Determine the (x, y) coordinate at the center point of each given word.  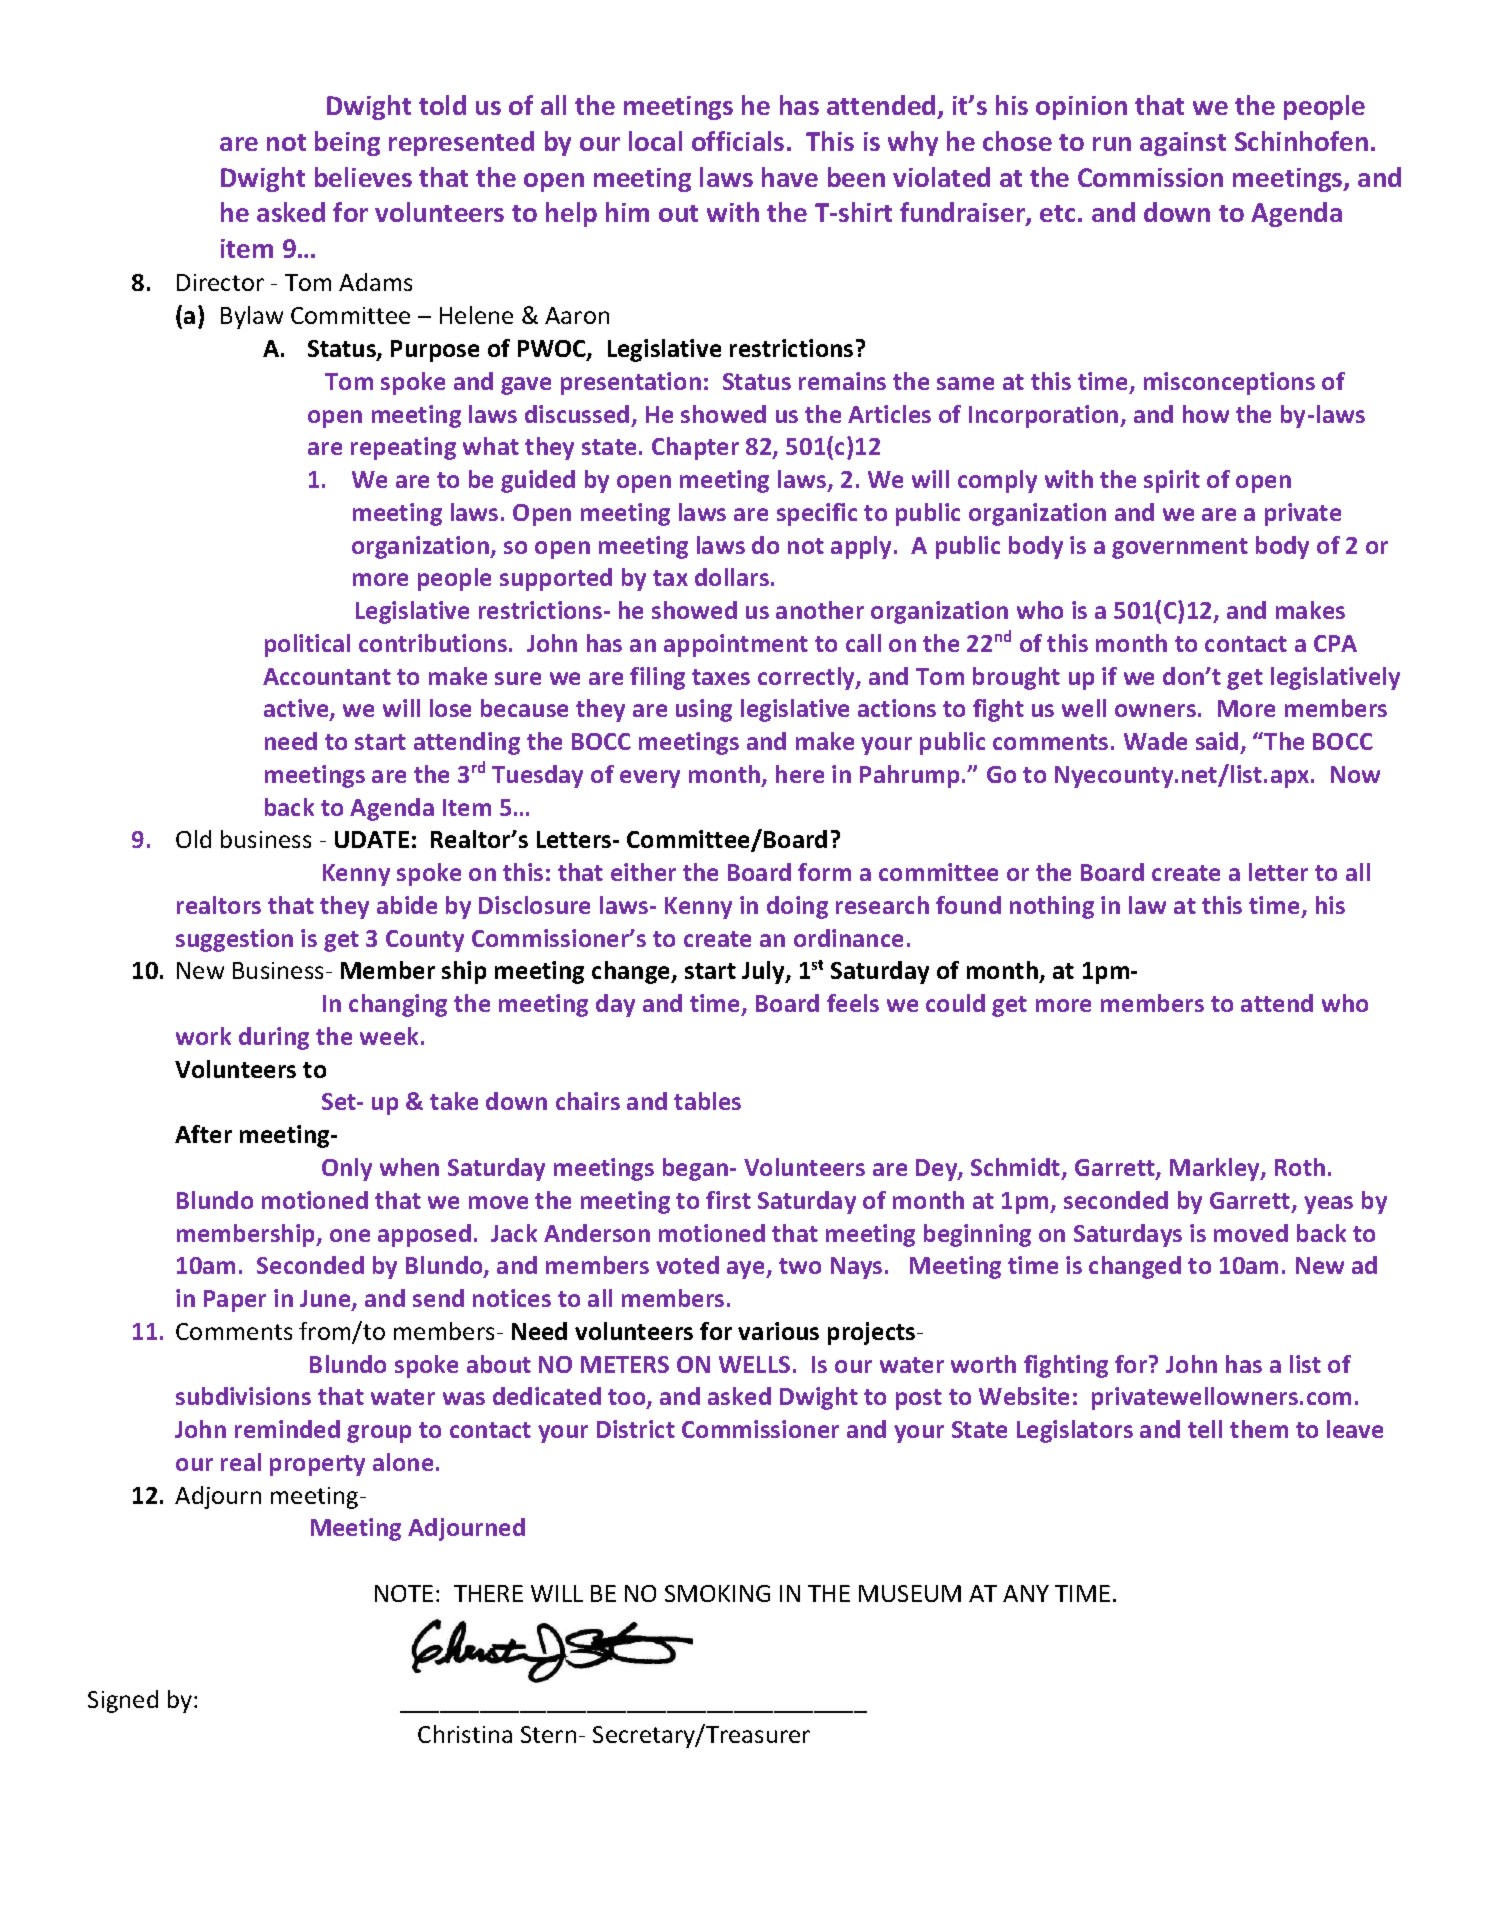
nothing (1052, 907)
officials (738, 141)
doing (797, 907)
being (347, 143)
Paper (235, 1301)
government (1180, 548)
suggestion (234, 940)
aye (747, 1270)
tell (1205, 1429)
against (1183, 144)
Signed (123, 1701)
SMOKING (717, 1593)
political (307, 645)
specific (817, 514)
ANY (1026, 1593)
